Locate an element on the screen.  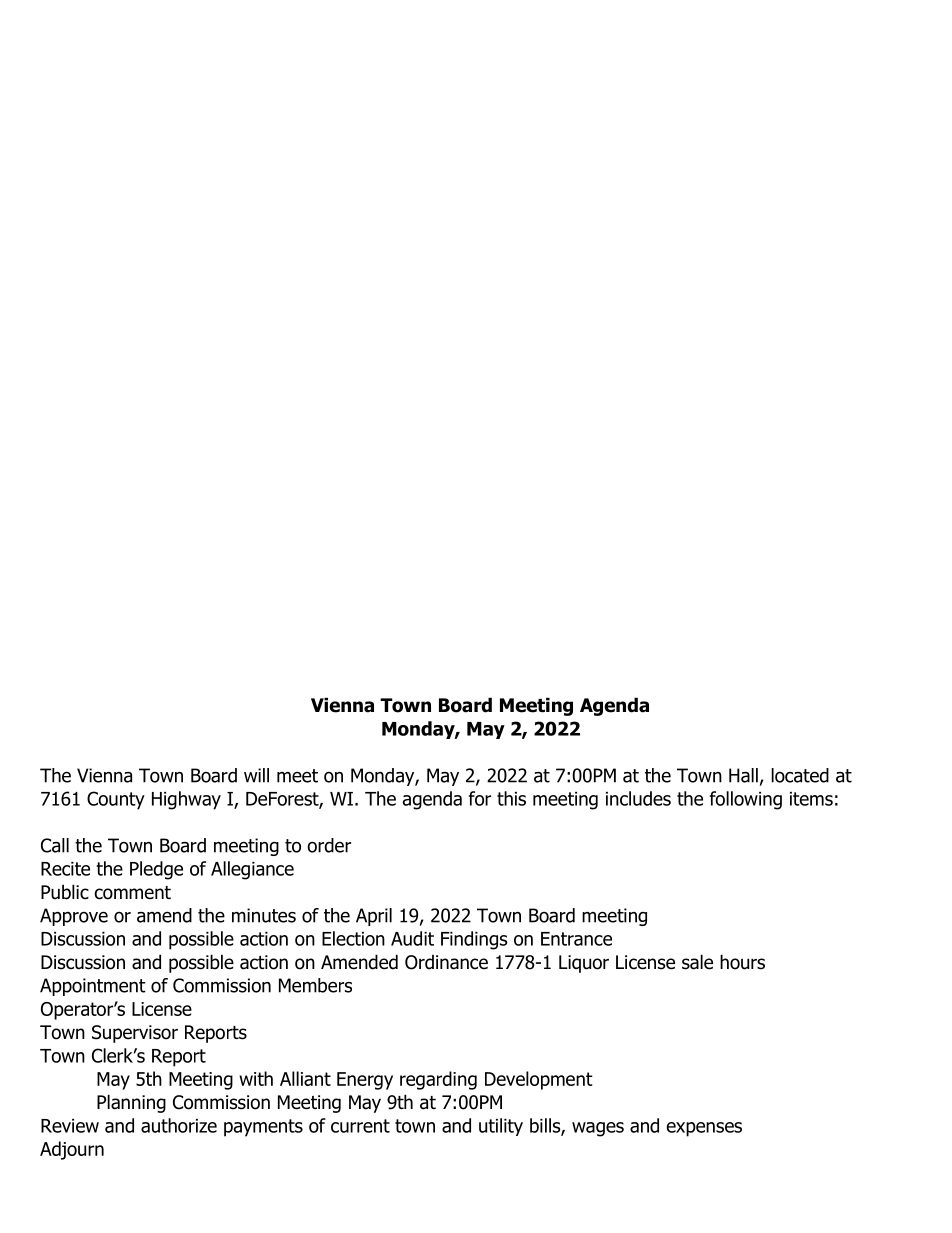
following is located at coordinates (746, 800).
